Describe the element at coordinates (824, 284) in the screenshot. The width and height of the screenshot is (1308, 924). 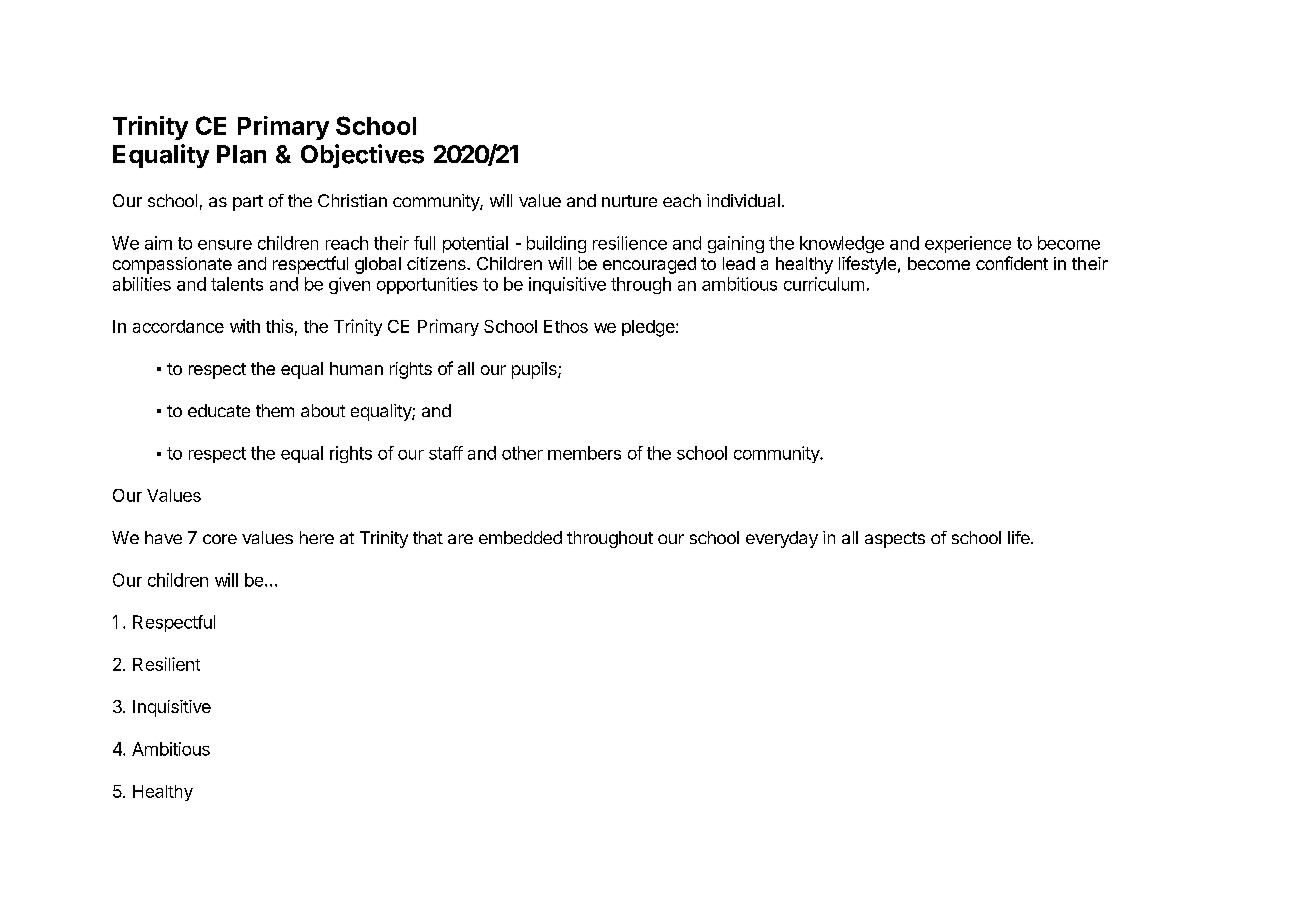
I see `curriculum` at that location.
